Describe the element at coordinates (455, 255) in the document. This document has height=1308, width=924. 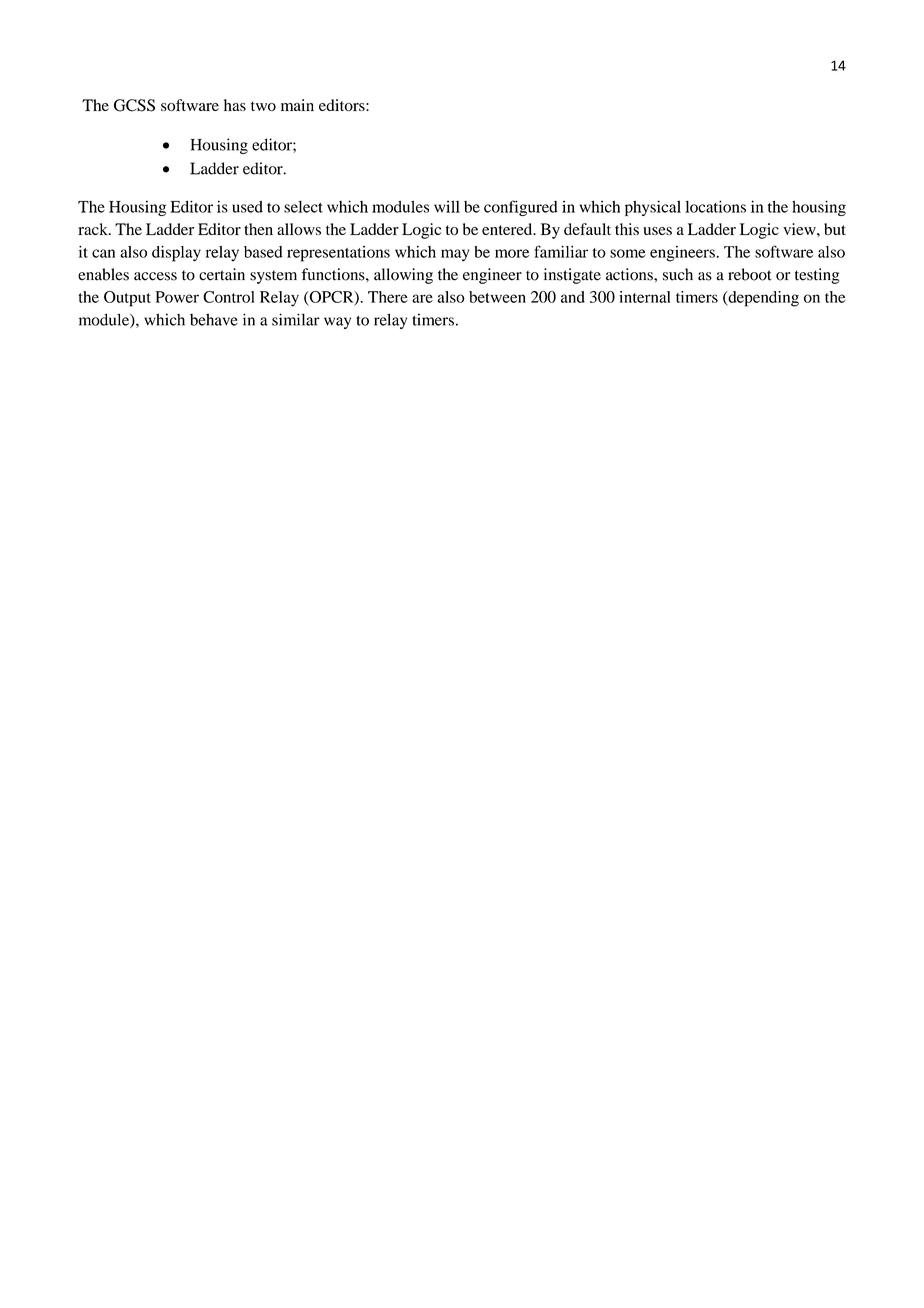
I see `may` at that location.
